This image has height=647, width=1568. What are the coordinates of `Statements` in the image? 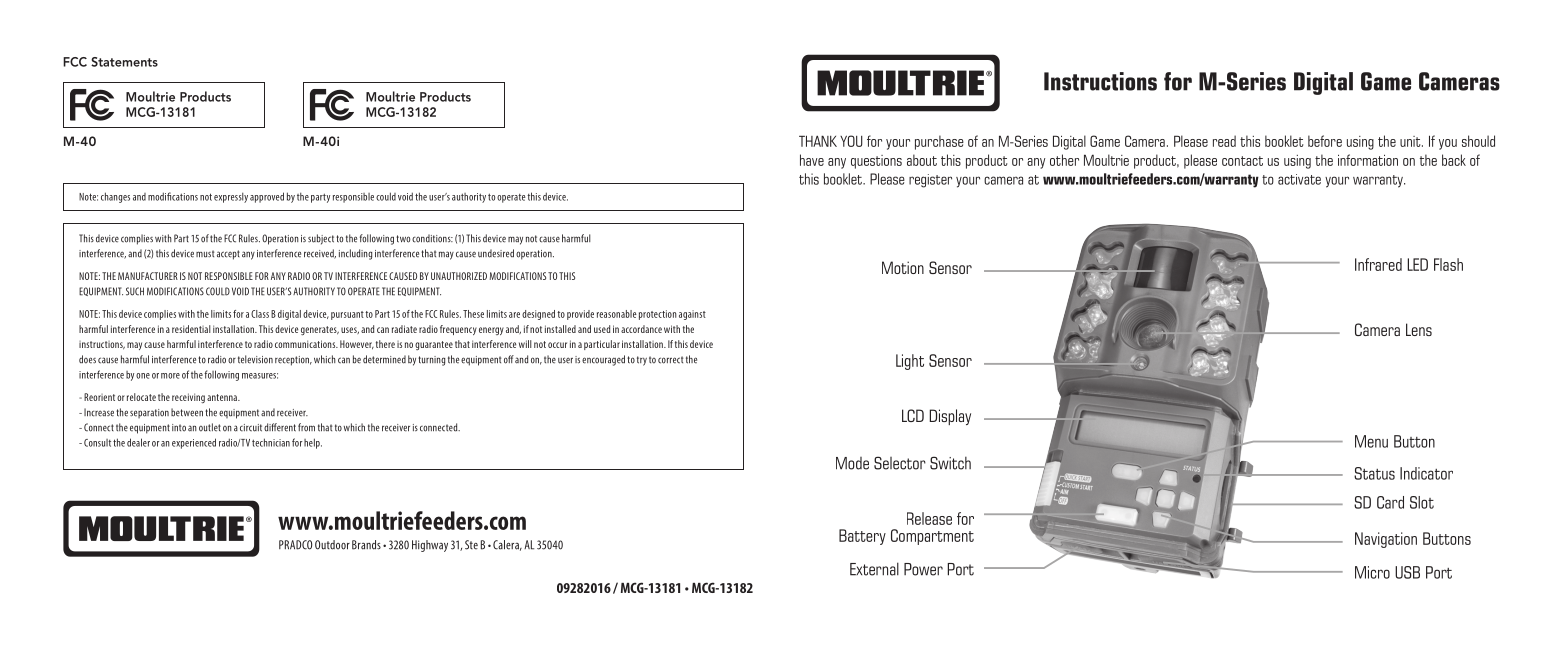 It's located at (124, 62).
